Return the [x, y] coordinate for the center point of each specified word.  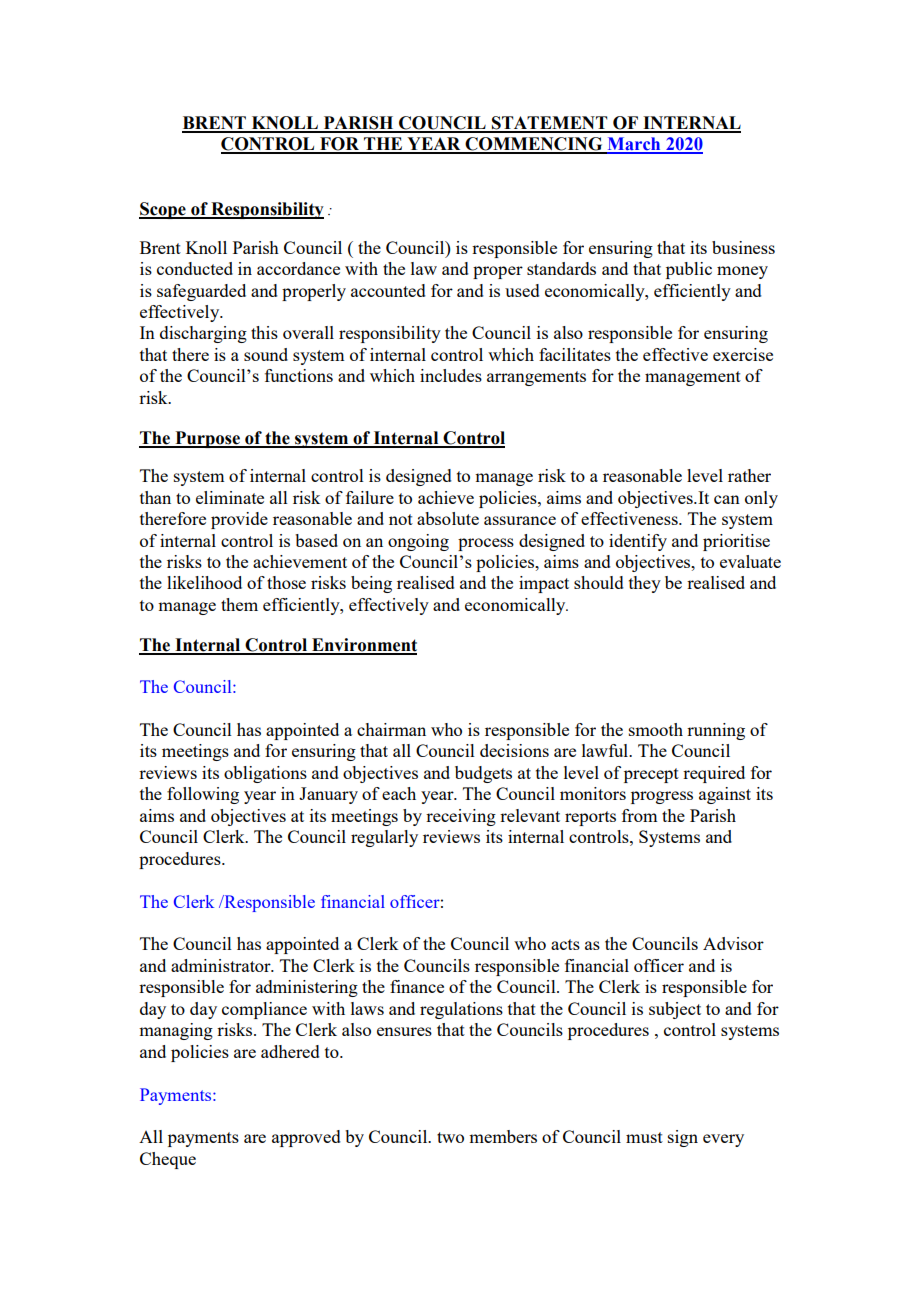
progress [662, 797]
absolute [448, 518]
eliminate [230, 497]
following [203, 795]
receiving [461, 817]
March [634, 145]
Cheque [168, 1160]
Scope [163, 210]
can [727, 499]
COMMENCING [534, 145]
